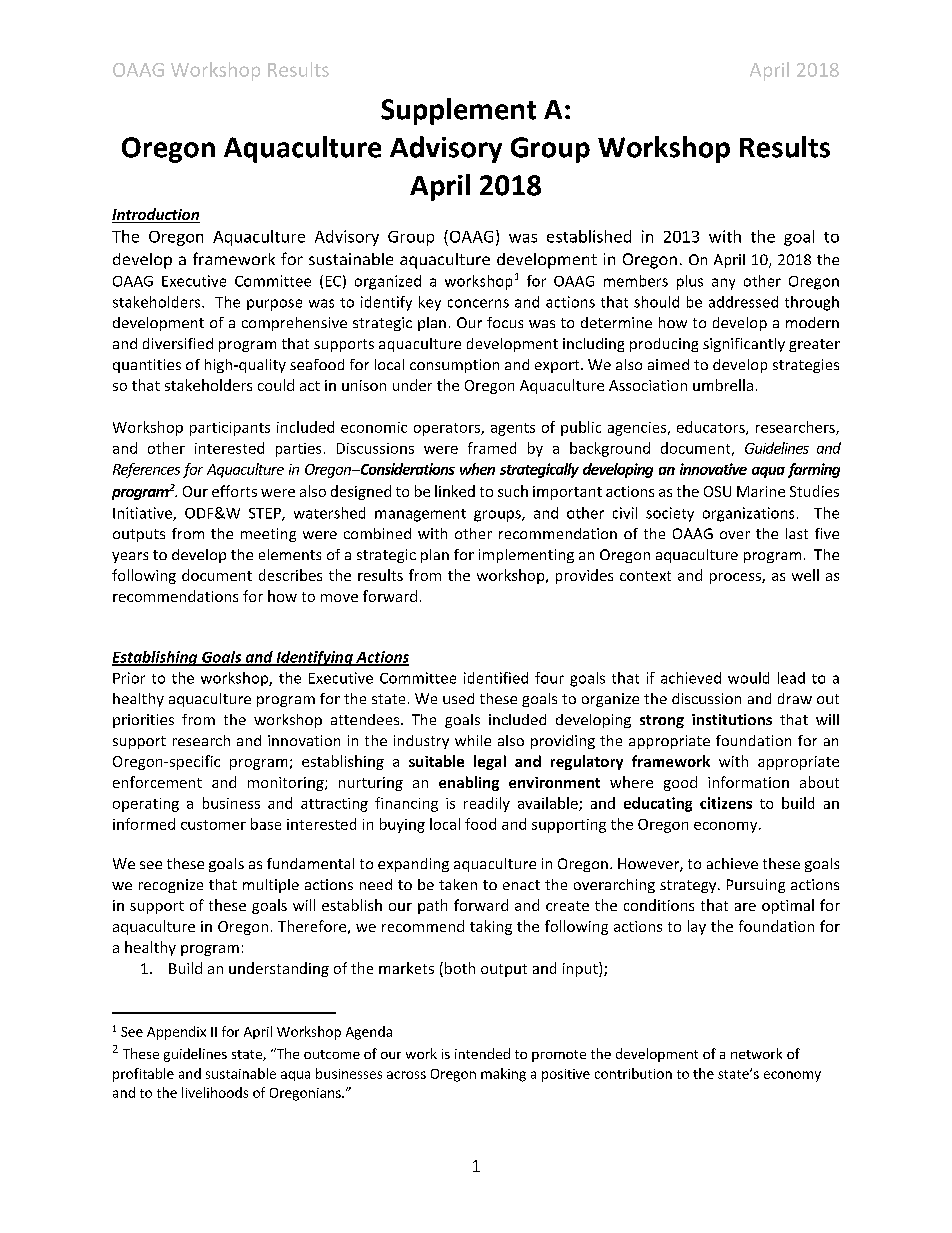 The width and height of the screenshot is (952, 1233). What do you see at coordinates (156, 215) in the screenshot?
I see `Introduction` at bounding box center [156, 215].
